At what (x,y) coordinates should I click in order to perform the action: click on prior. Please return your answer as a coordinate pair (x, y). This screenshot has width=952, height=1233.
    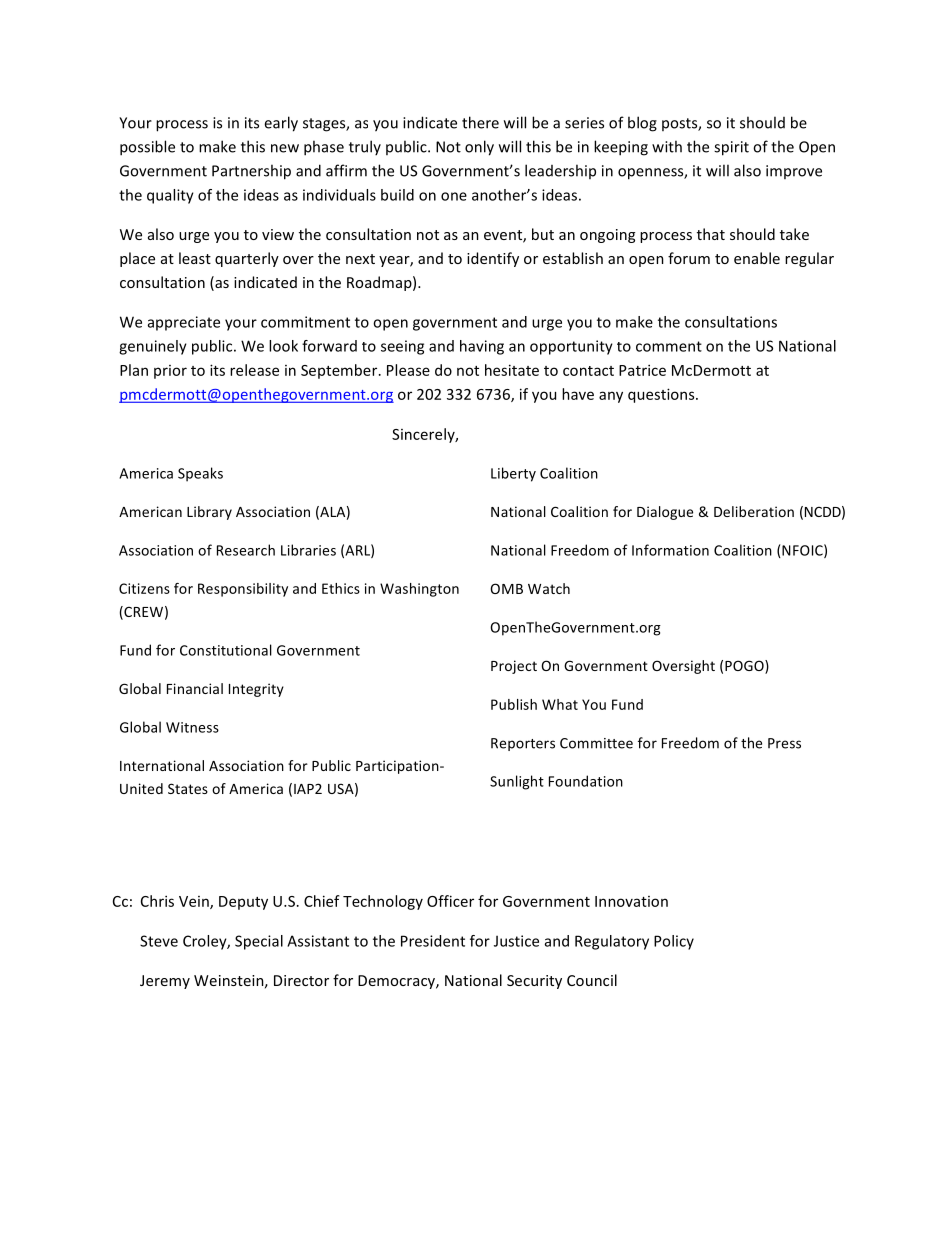
    Looking at the image, I should click on (170, 372).
